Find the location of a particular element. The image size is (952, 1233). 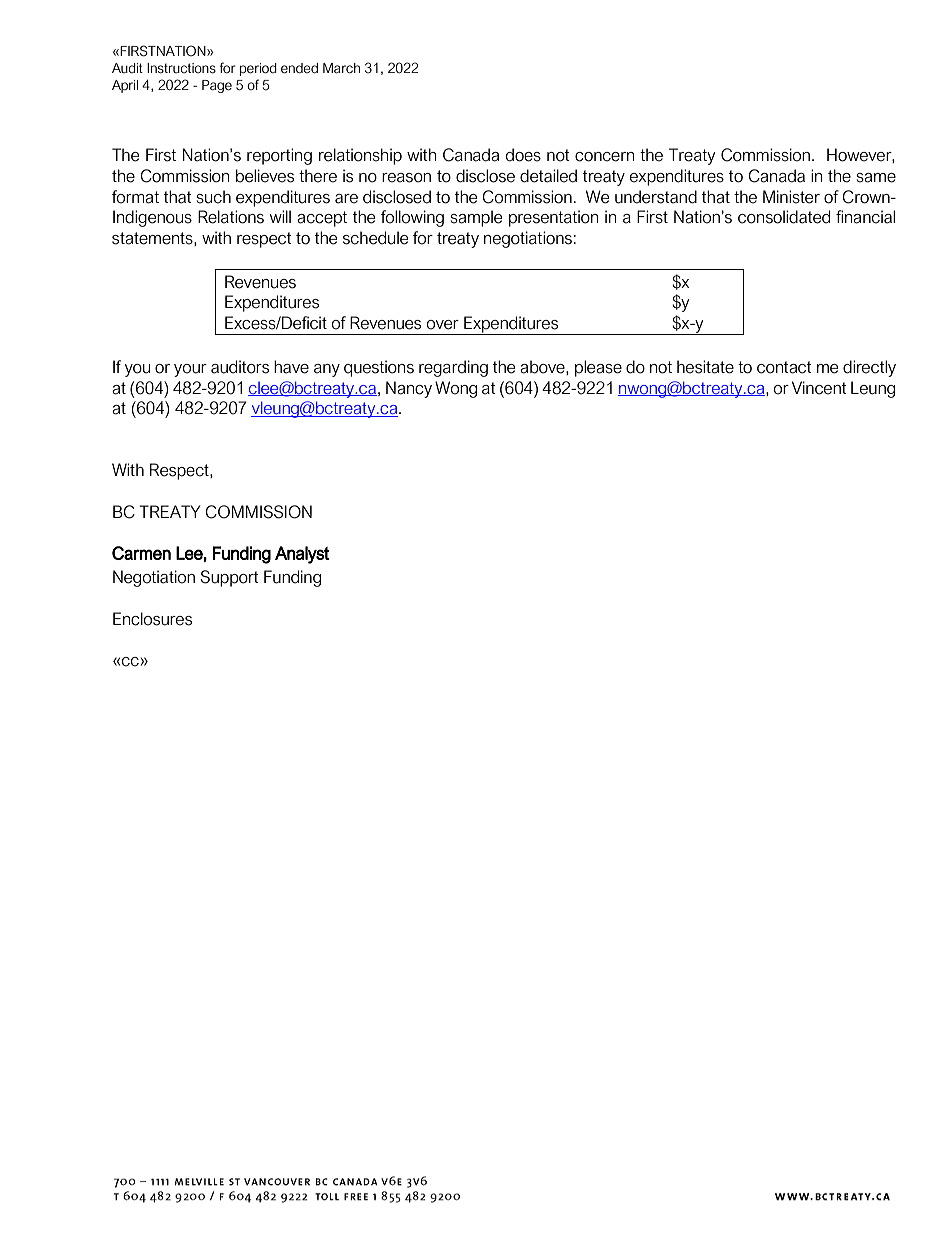

your is located at coordinates (190, 370).
